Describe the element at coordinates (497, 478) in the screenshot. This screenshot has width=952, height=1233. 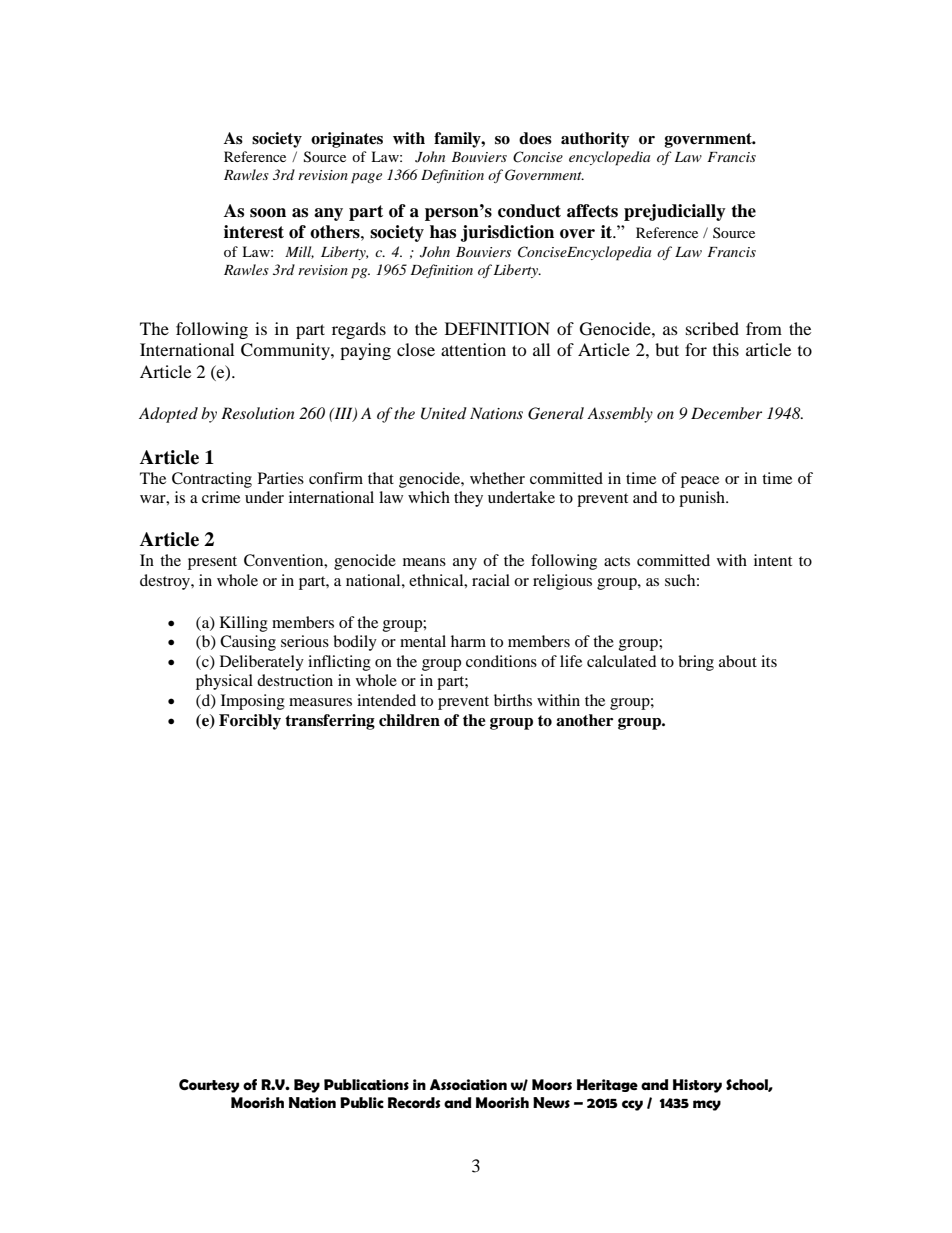
I see `whether` at that location.
